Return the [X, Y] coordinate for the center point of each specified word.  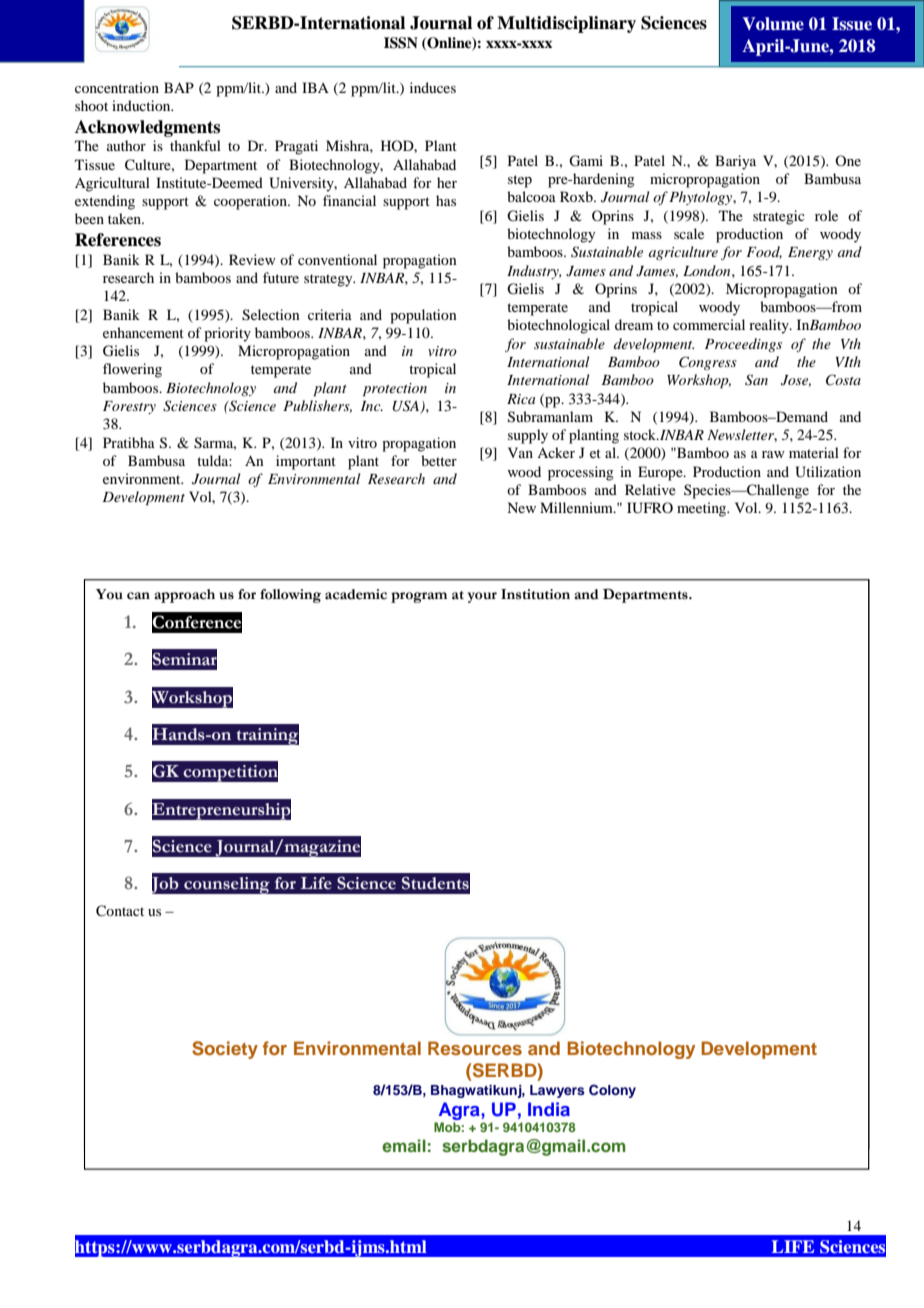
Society [225, 1050]
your [482, 597]
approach [184, 596]
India [549, 1109]
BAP [179, 87]
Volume [773, 24]
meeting [703, 509]
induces [433, 87]
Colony [612, 1091]
